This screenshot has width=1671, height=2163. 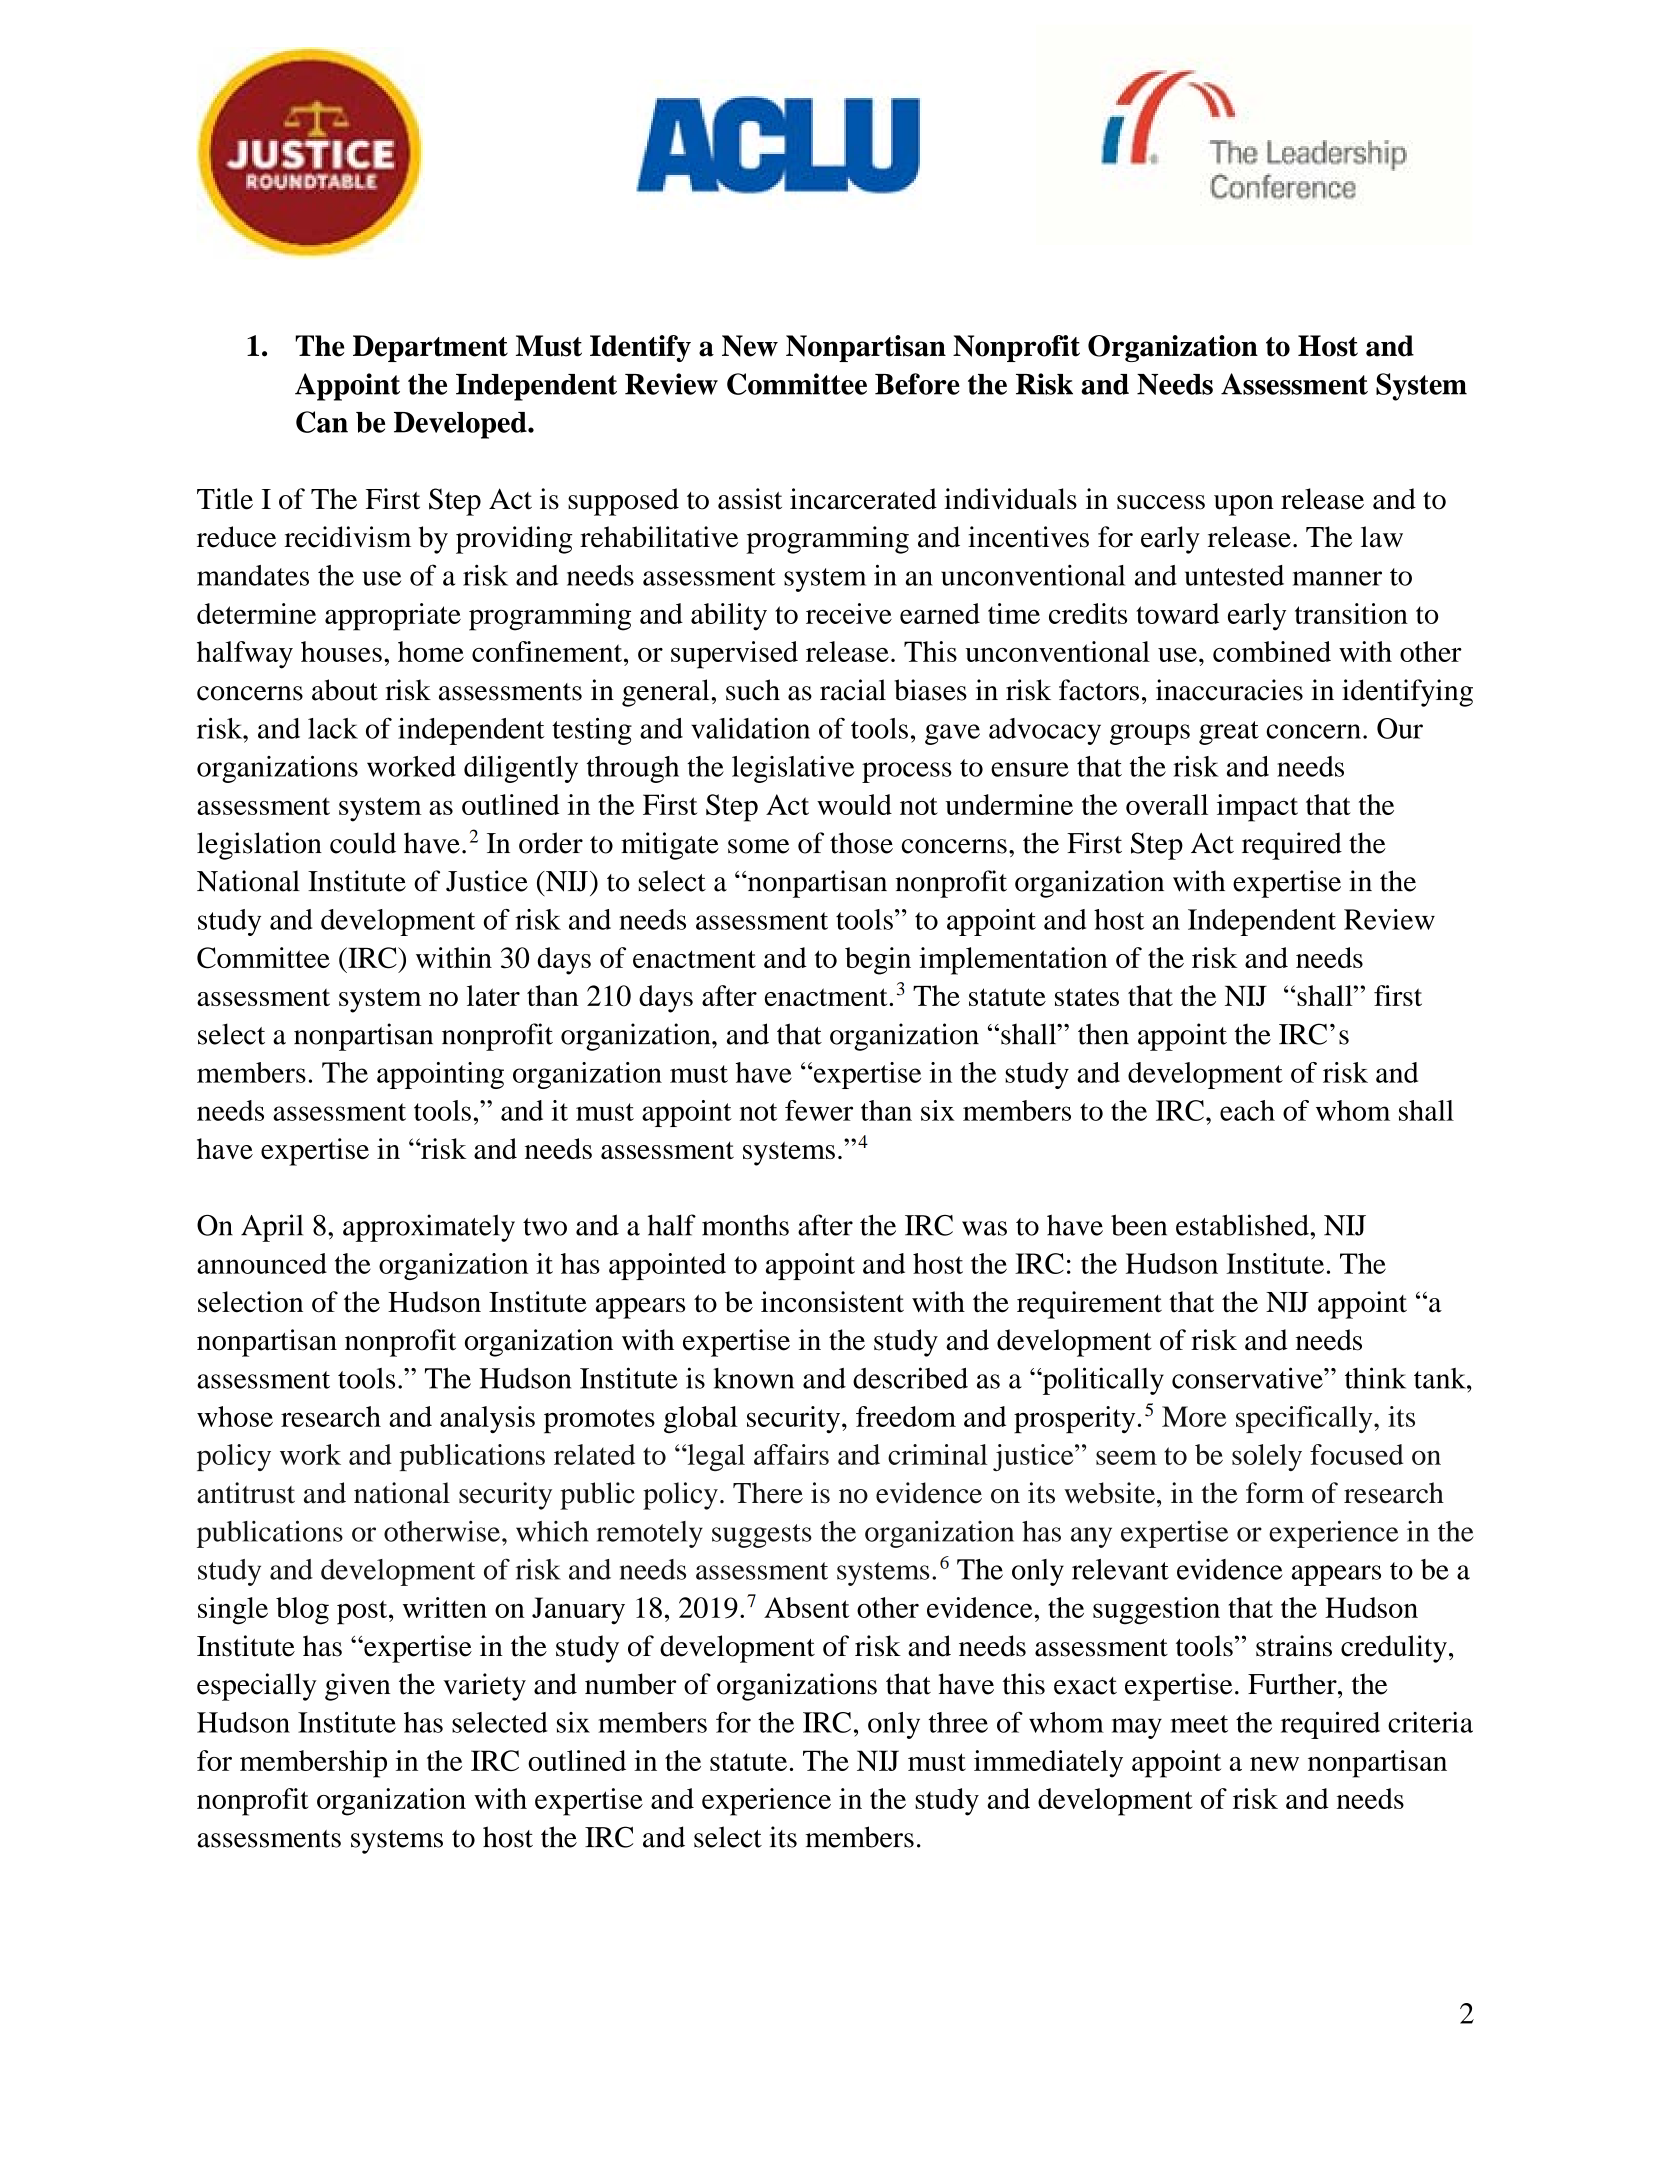 I want to click on later, so click(x=493, y=995).
